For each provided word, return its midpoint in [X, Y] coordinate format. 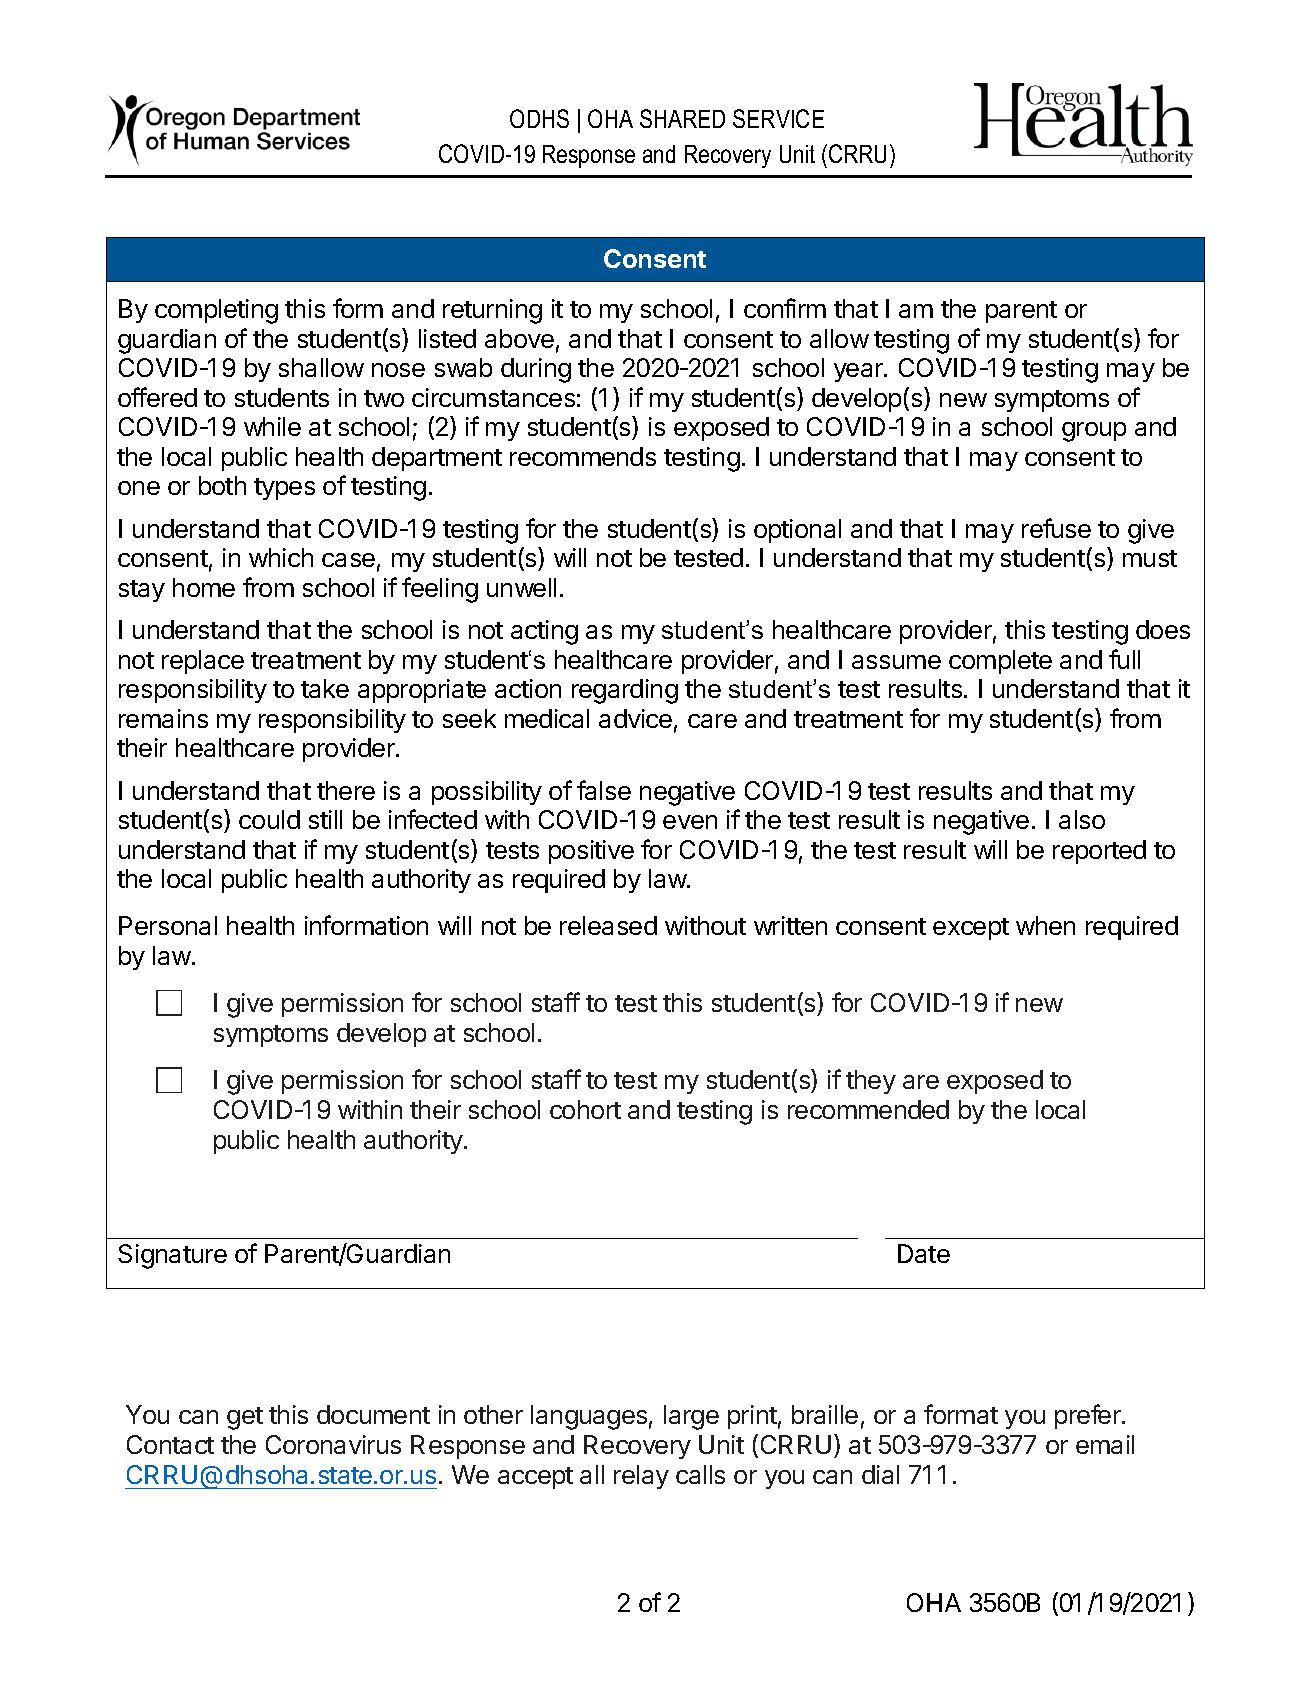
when [1045, 925]
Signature [172, 1256]
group [1094, 432]
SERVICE [778, 118]
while [272, 426]
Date [924, 1253]
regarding [625, 691]
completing [216, 311]
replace [203, 662]
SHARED [682, 118]
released [608, 925]
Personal [168, 925]
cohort [585, 1109]
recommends [583, 456]
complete [1000, 662]
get [245, 1418]
